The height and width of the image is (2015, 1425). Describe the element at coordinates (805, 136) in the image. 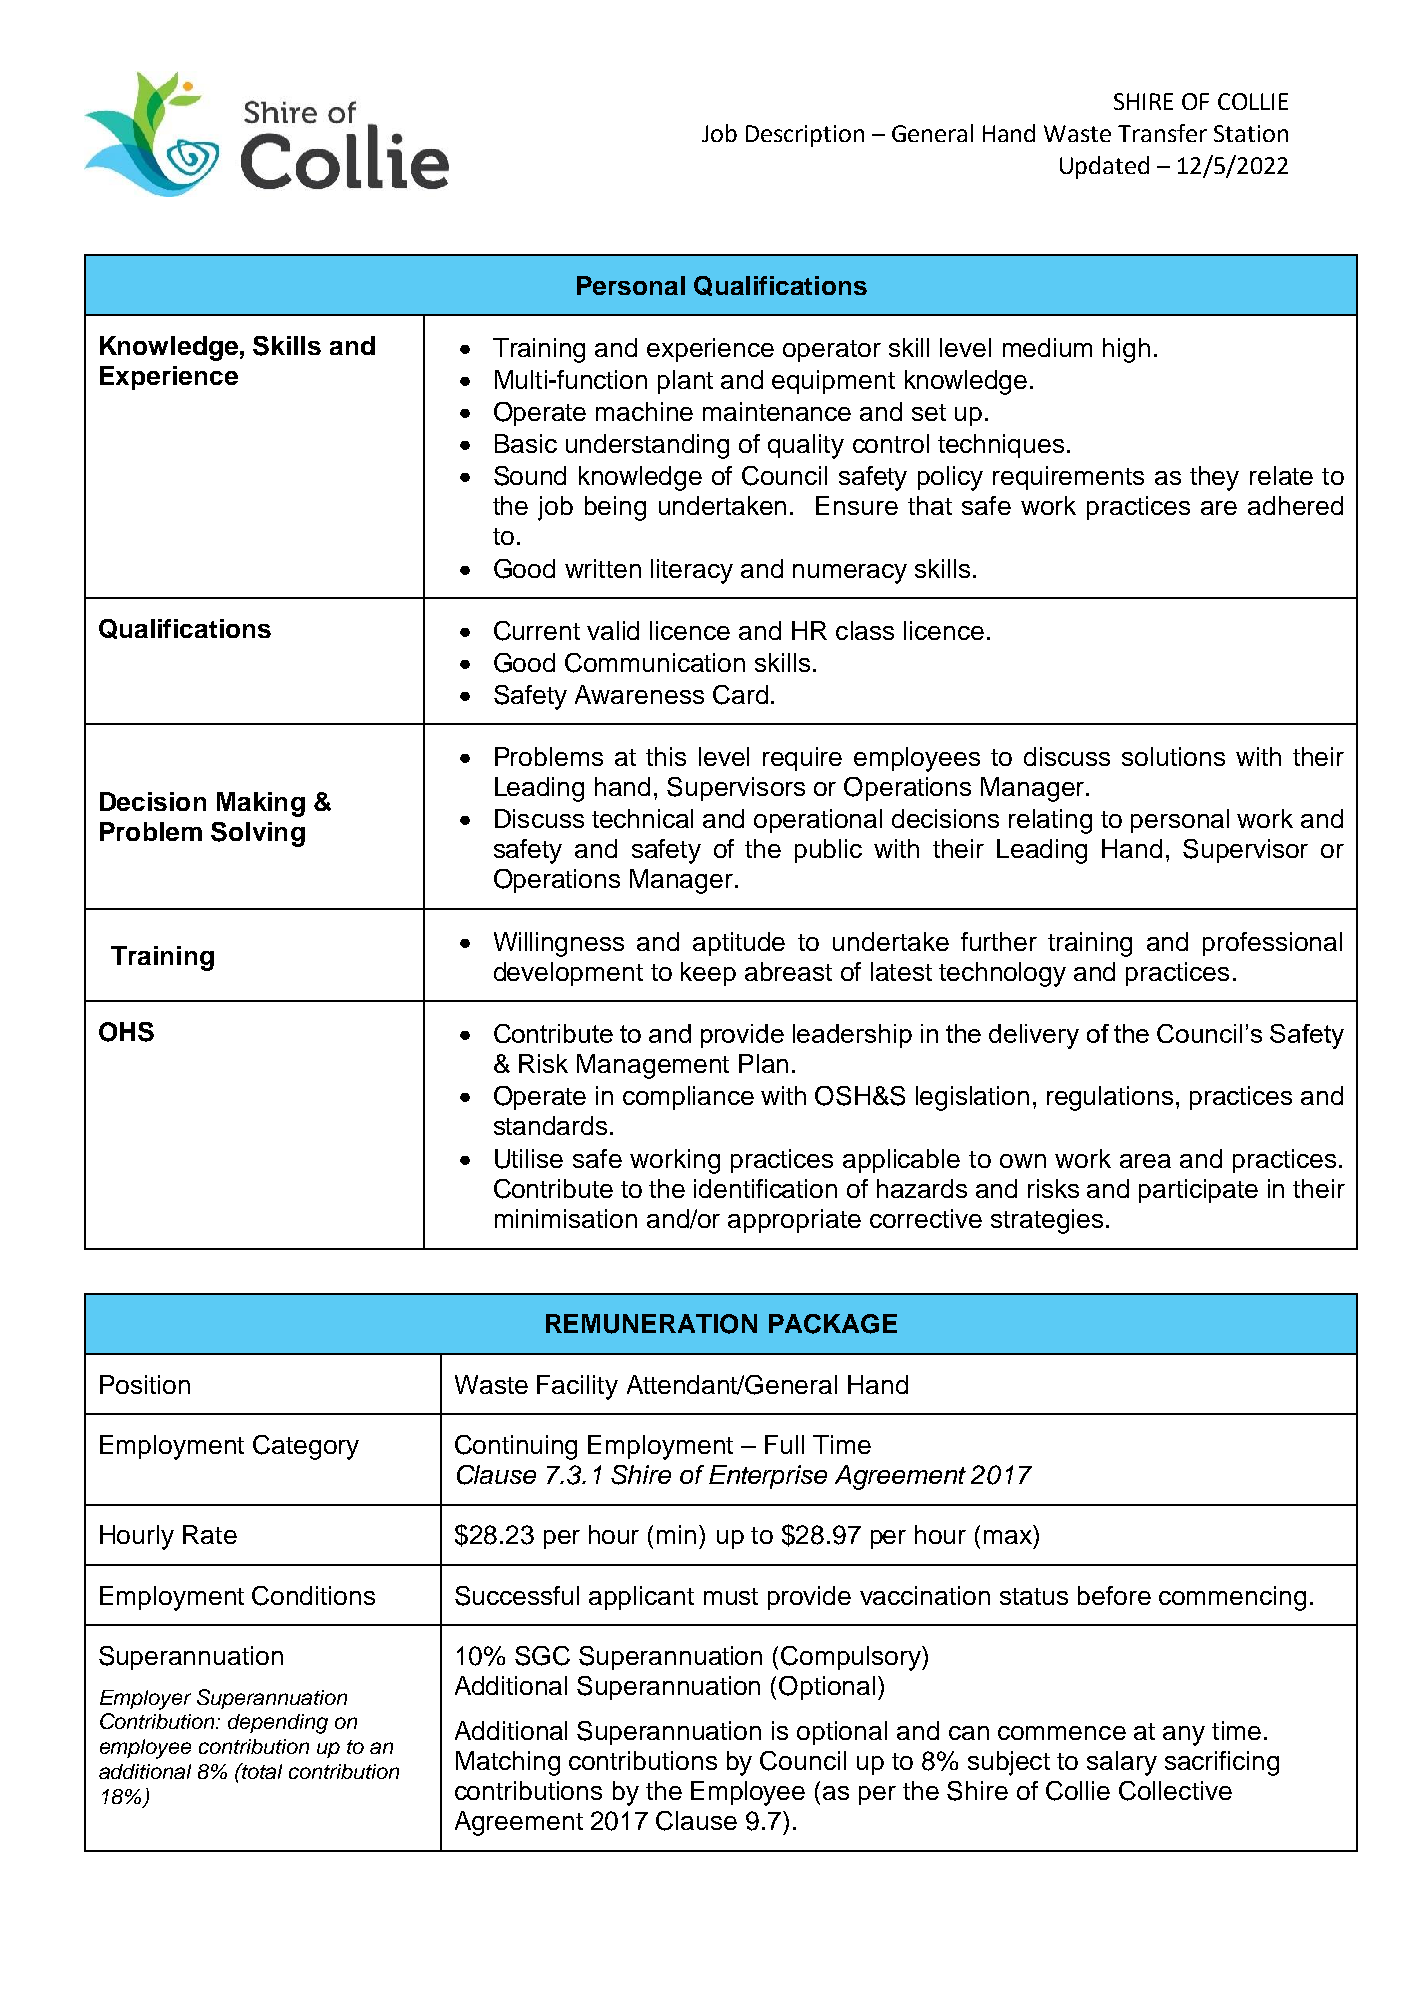

I see `Description` at that location.
